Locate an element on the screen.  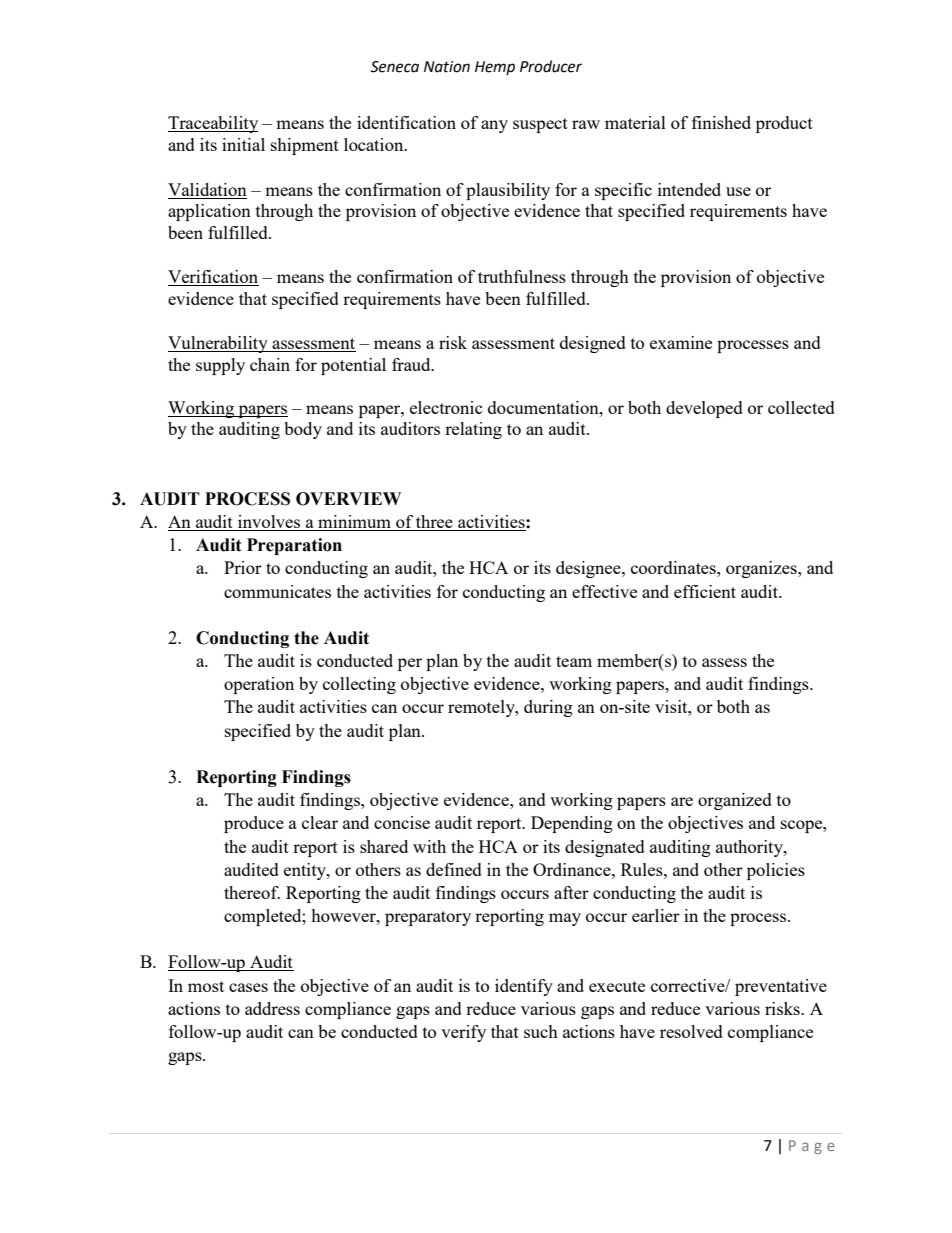
efficient is located at coordinates (705, 591).
